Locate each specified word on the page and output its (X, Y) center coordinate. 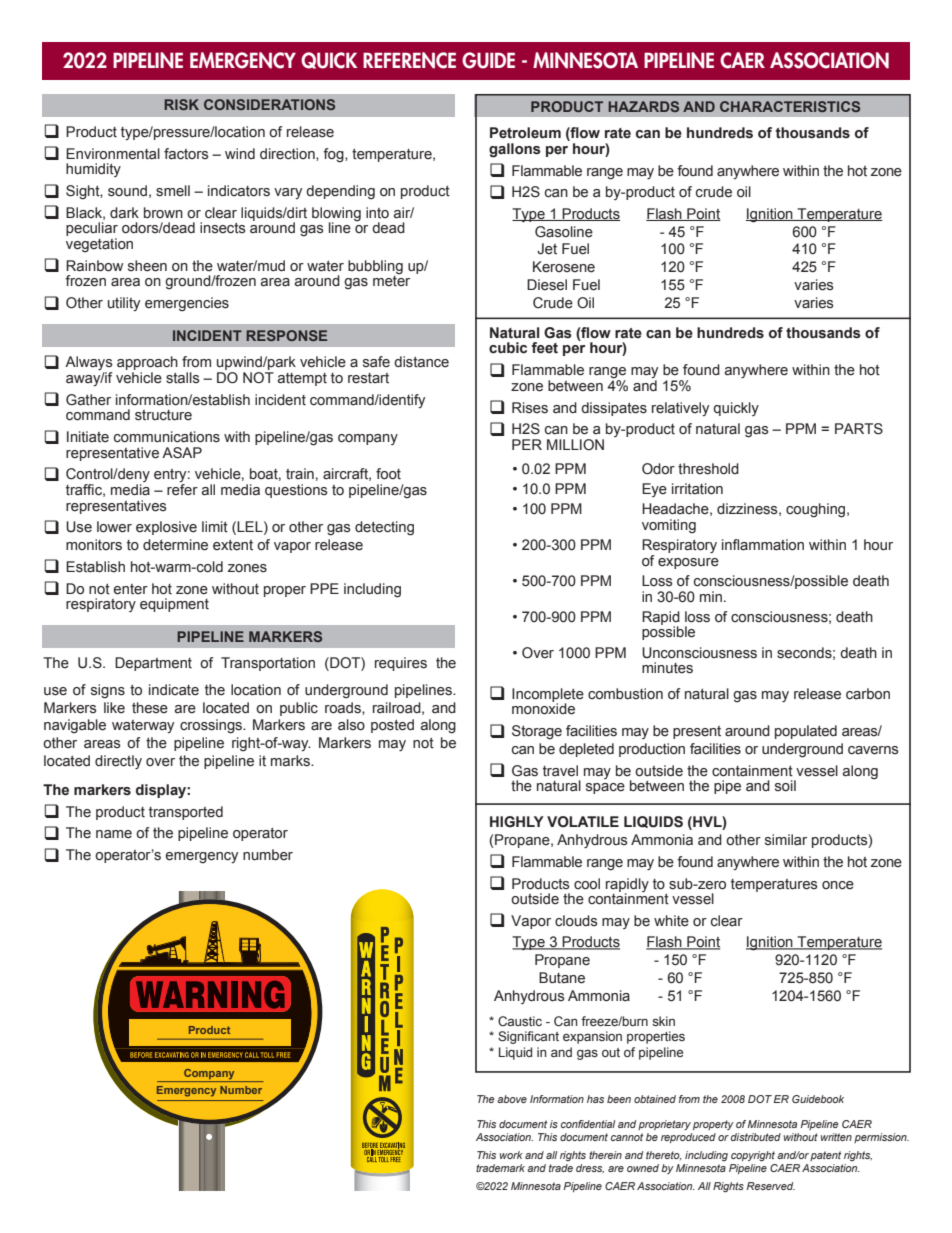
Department (153, 664)
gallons (515, 150)
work (511, 1155)
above (512, 1099)
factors (186, 154)
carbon (868, 694)
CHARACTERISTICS (790, 106)
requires (401, 664)
